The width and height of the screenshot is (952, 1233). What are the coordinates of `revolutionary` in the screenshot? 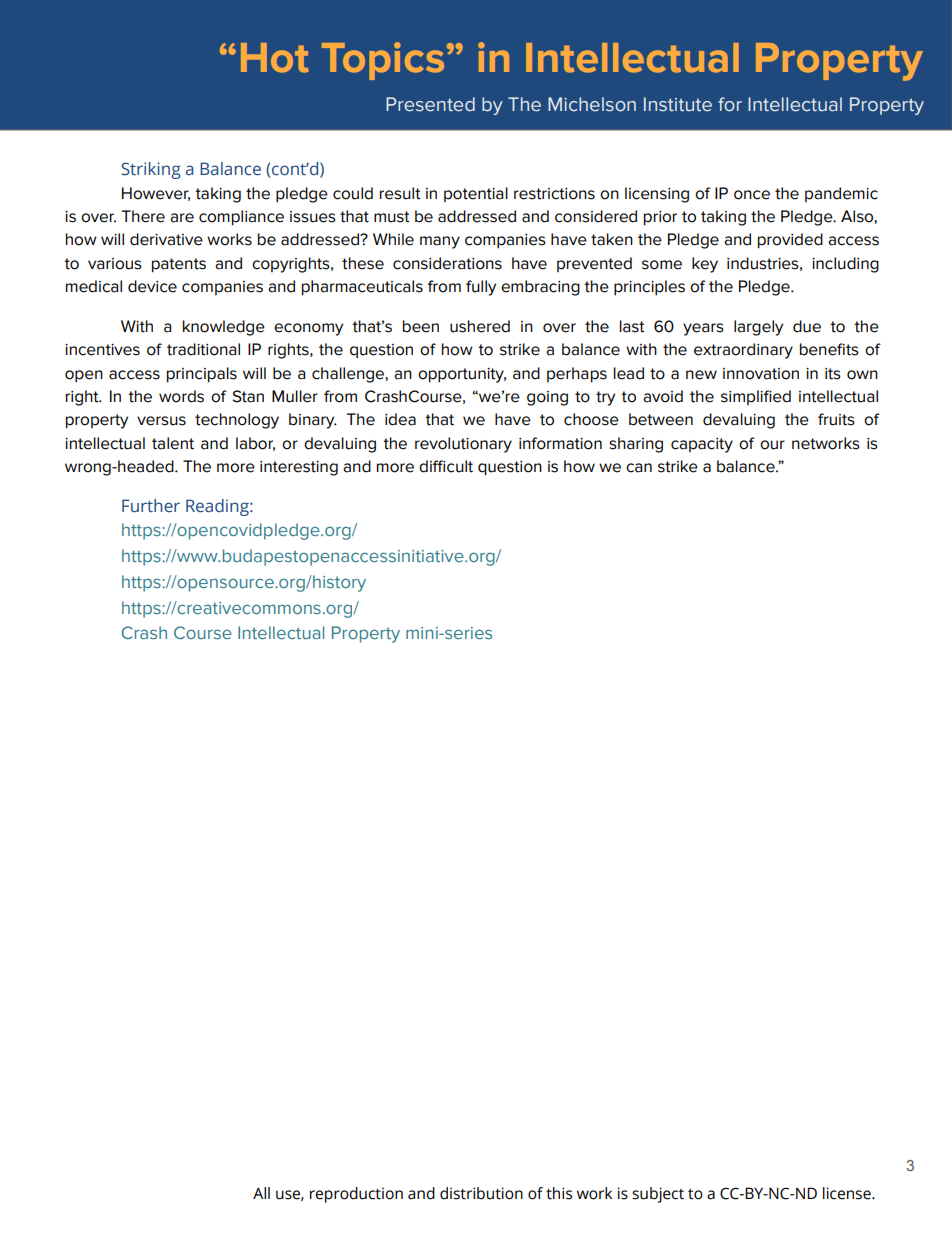 It's located at (463, 445).
